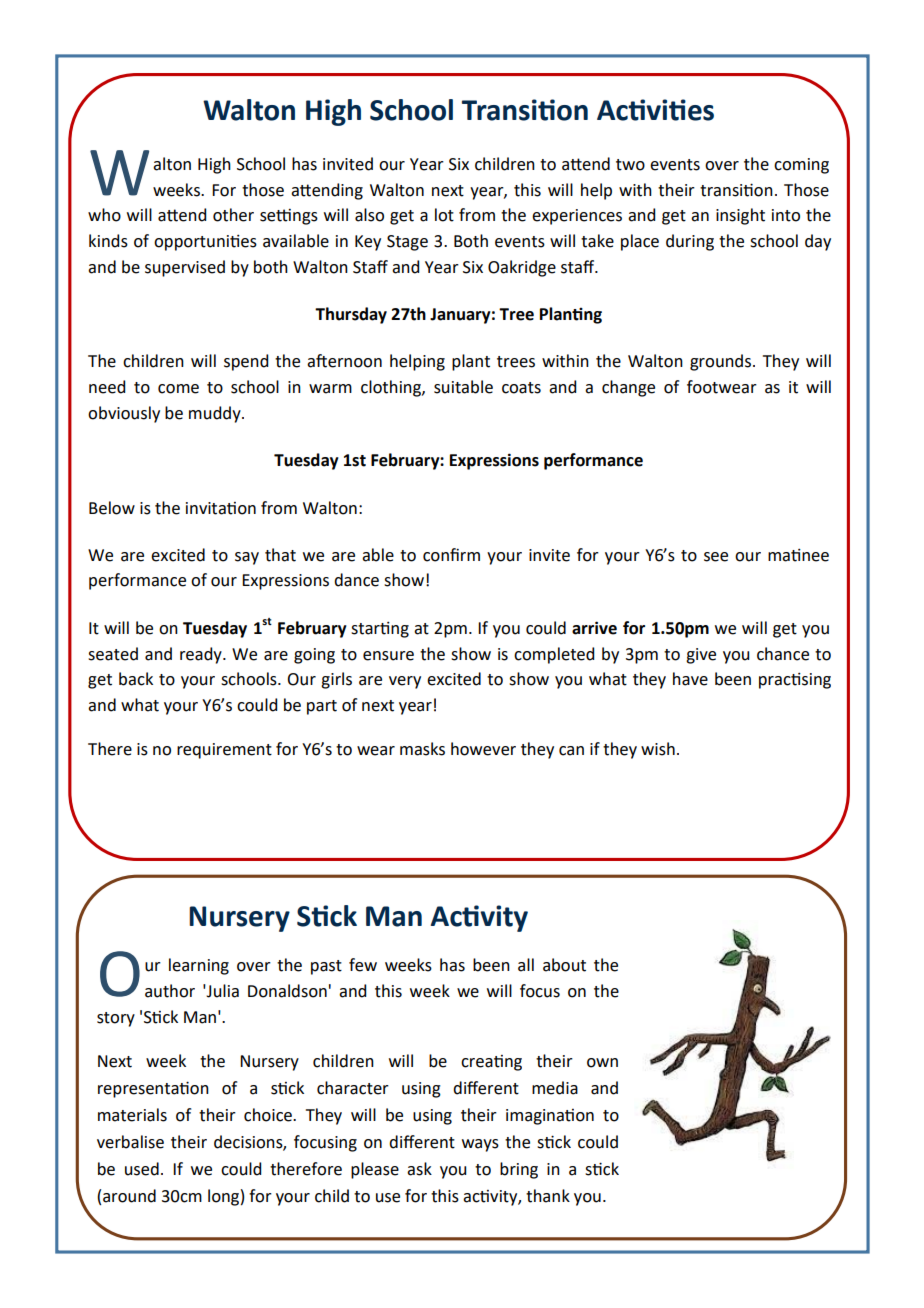  What do you see at coordinates (199, 966) in the document?
I see `learning` at bounding box center [199, 966].
